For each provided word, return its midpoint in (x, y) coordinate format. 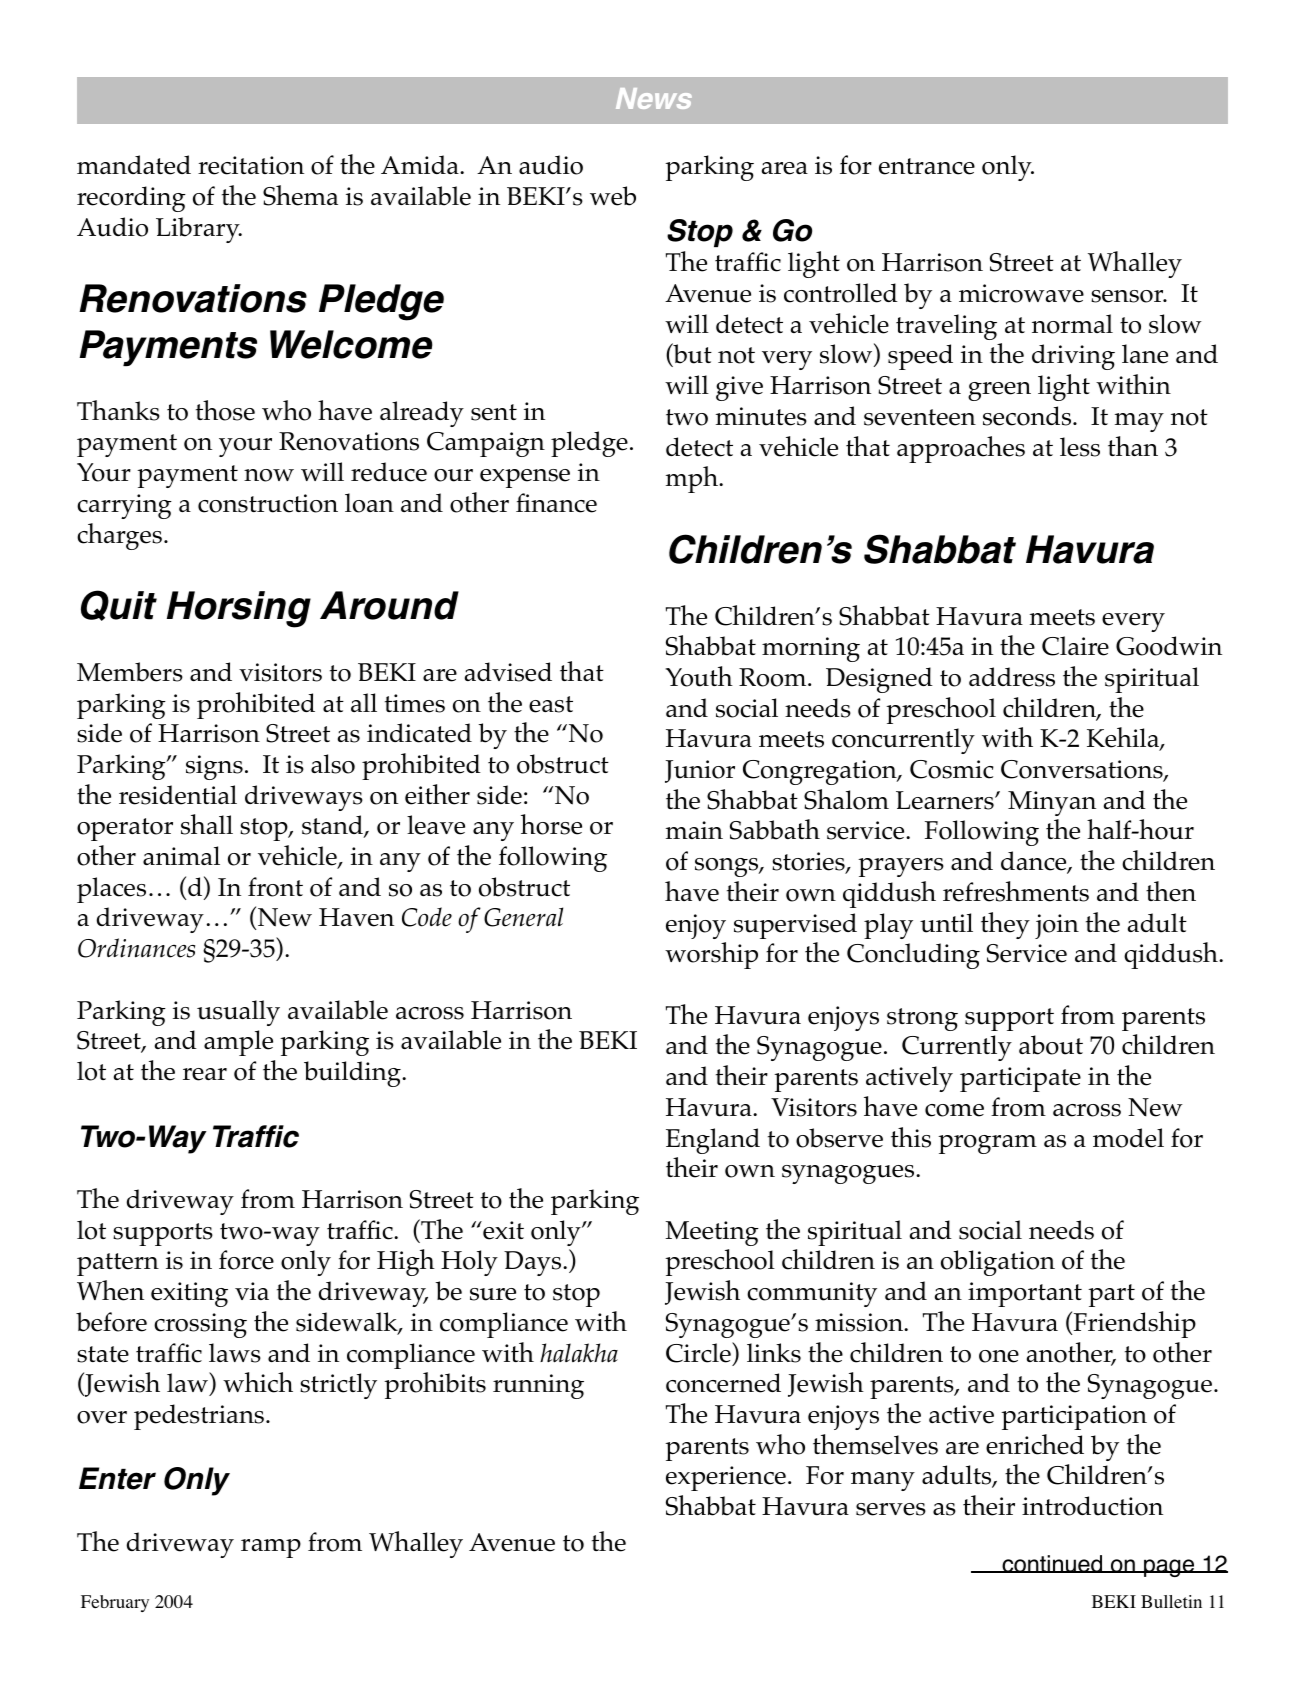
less (1080, 447)
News (654, 98)
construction (268, 503)
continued (1052, 1564)
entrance (927, 166)
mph (693, 479)
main (694, 830)
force (246, 1260)
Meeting (712, 1233)
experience (726, 1478)
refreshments (1016, 891)
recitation (251, 165)
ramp (271, 1548)
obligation (998, 1263)
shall (207, 824)
